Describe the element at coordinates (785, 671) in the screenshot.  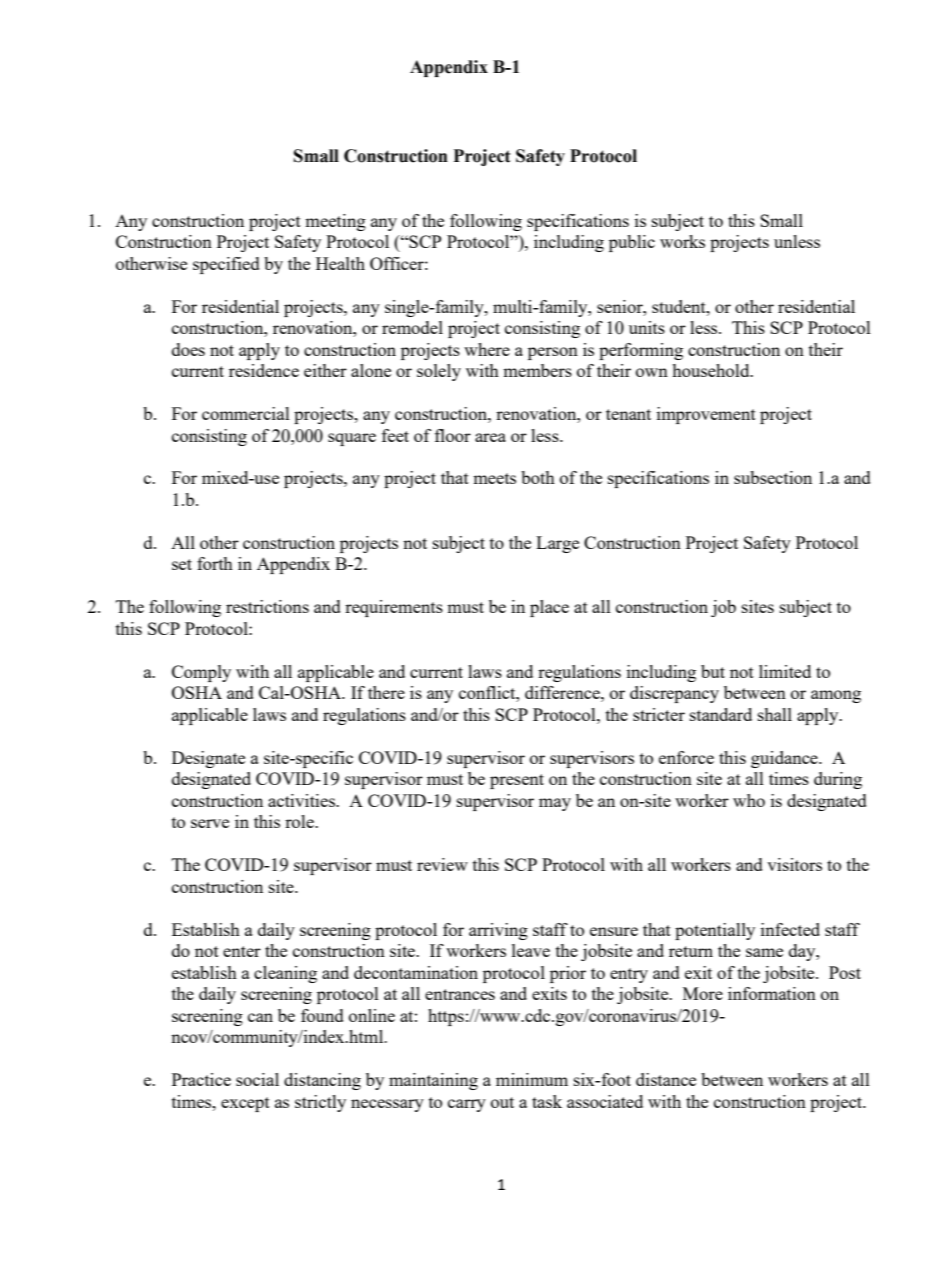
I see `limited` at that location.
